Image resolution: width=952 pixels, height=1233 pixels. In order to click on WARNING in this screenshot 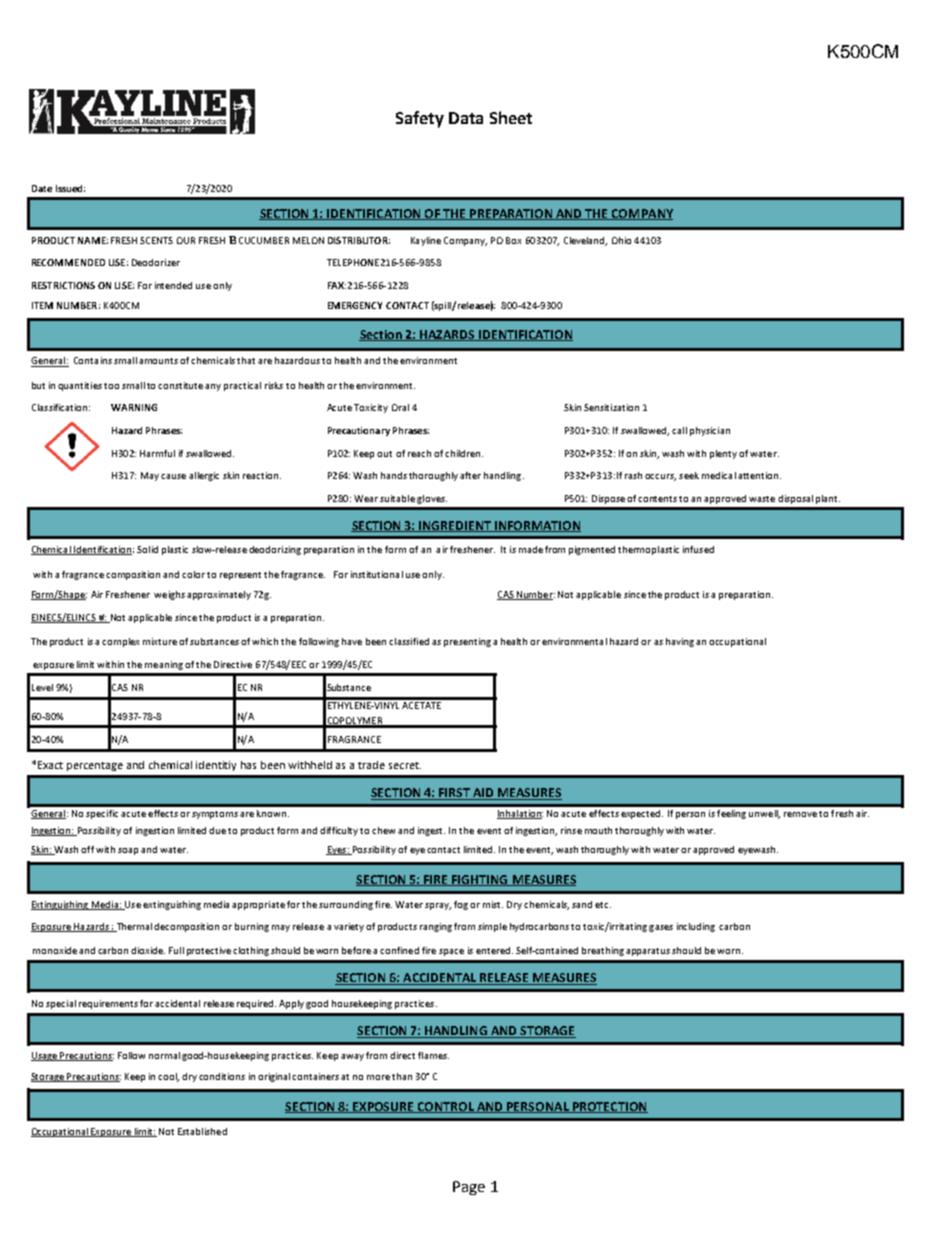, I will do `click(134, 407)`.
